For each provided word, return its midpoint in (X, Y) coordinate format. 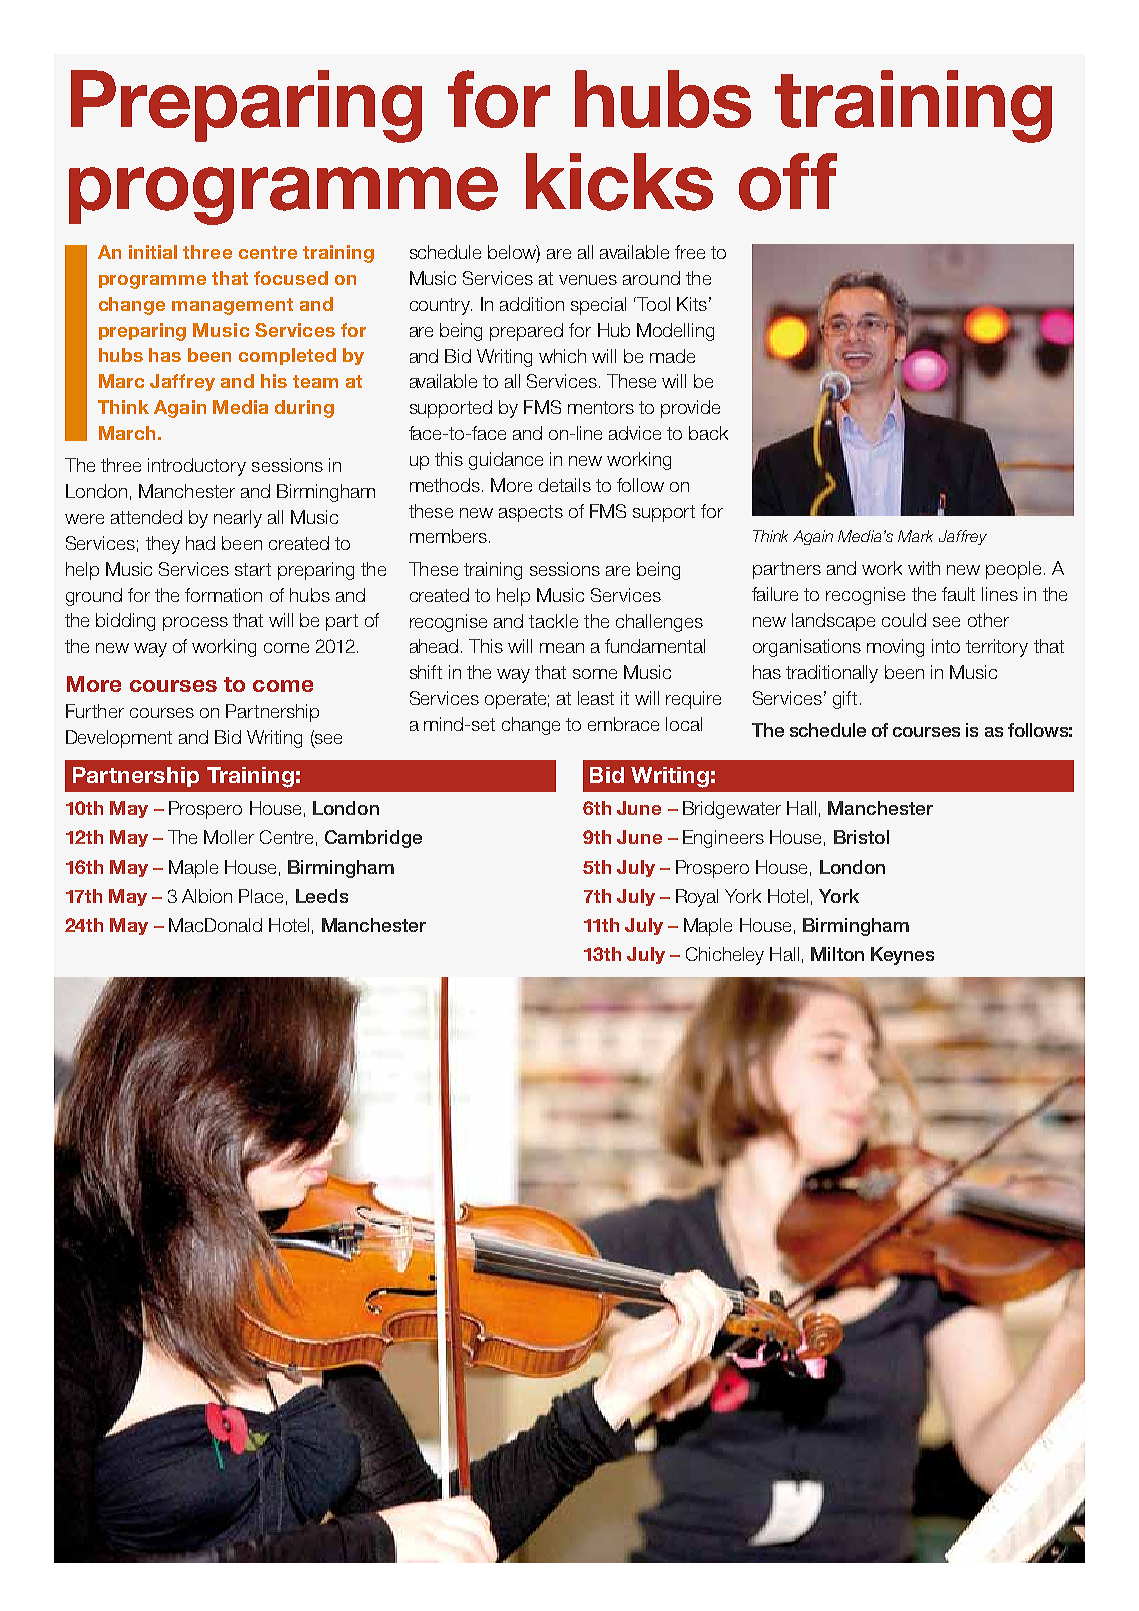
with (924, 568)
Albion (207, 896)
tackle (553, 621)
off (788, 182)
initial (153, 252)
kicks (619, 182)
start (253, 569)
